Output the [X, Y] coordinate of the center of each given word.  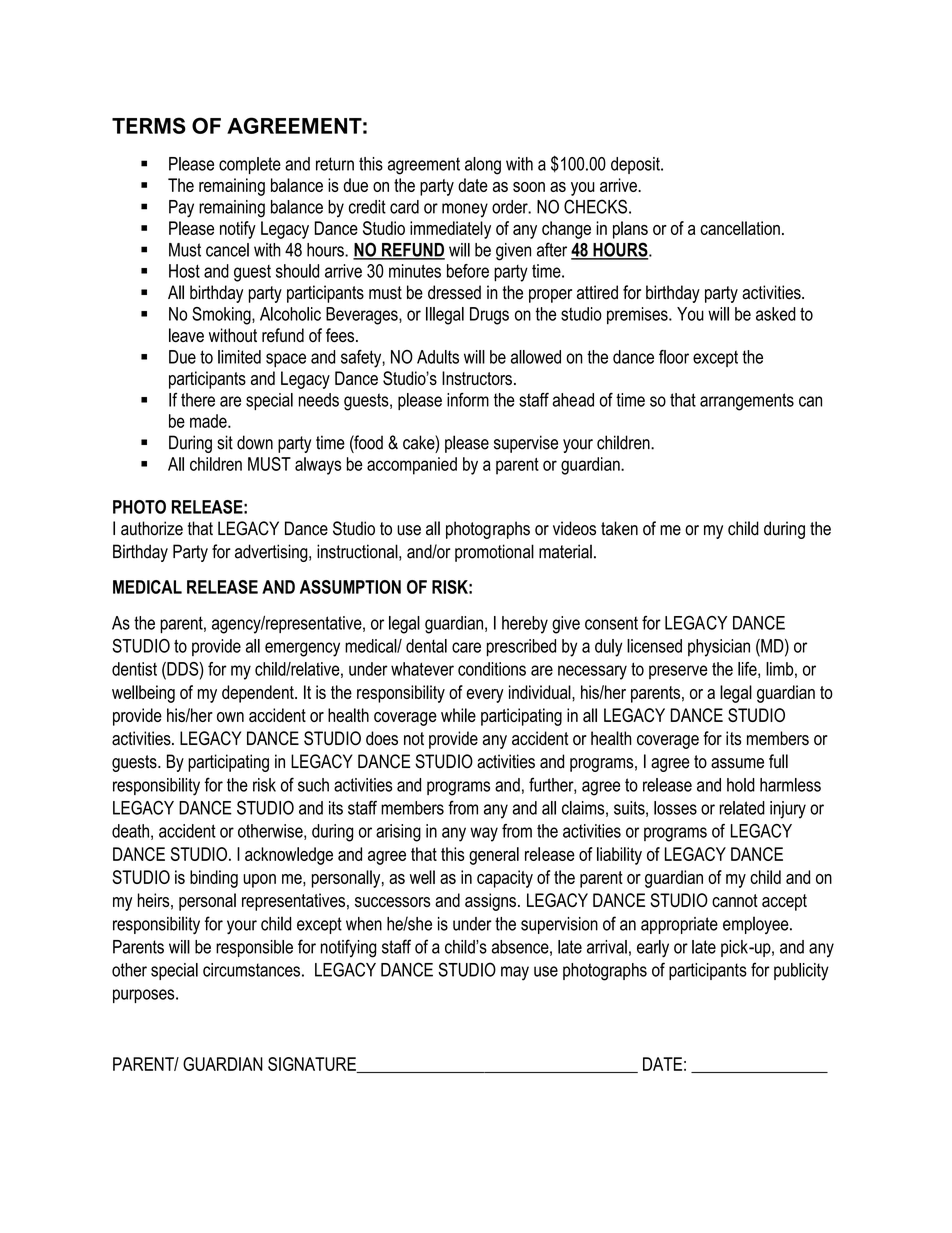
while [458, 715]
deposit [636, 165]
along [483, 166]
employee [757, 925]
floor [674, 357]
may [515, 973]
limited [239, 357]
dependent [259, 694]
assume [737, 763]
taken [619, 528]
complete [250, 165]
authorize [152, 528]
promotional [494, 553]
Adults [438, 357]
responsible [254, 948]
